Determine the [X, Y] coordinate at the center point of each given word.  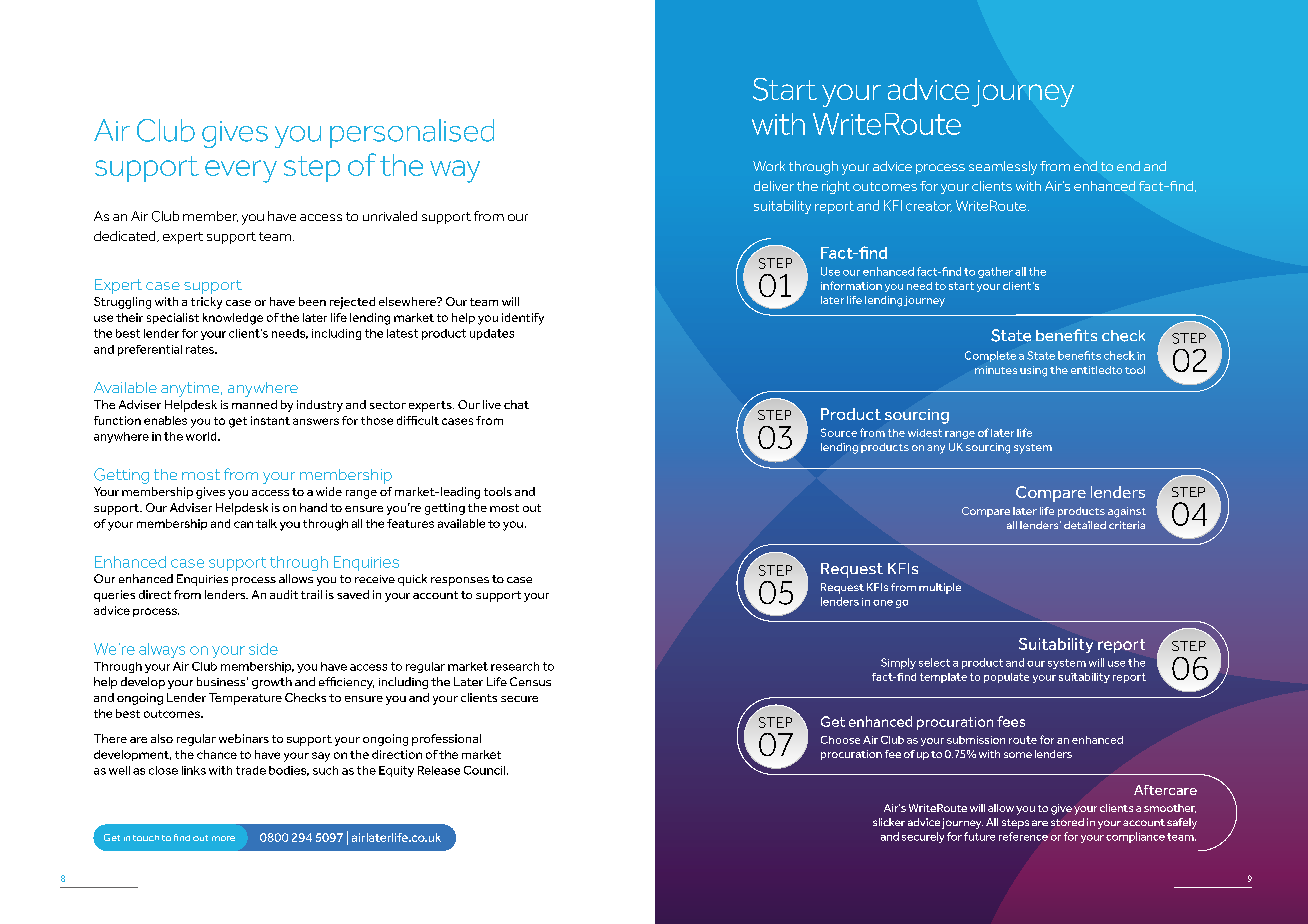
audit [284, 594]
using [1033, 371]
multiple [940, 588]
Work [769, 166]
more [223, 838]
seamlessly [1003, 168]
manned [254, 404]
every [241, 171]
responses [460, 581]
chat [516, 404]
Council [486, 770]
